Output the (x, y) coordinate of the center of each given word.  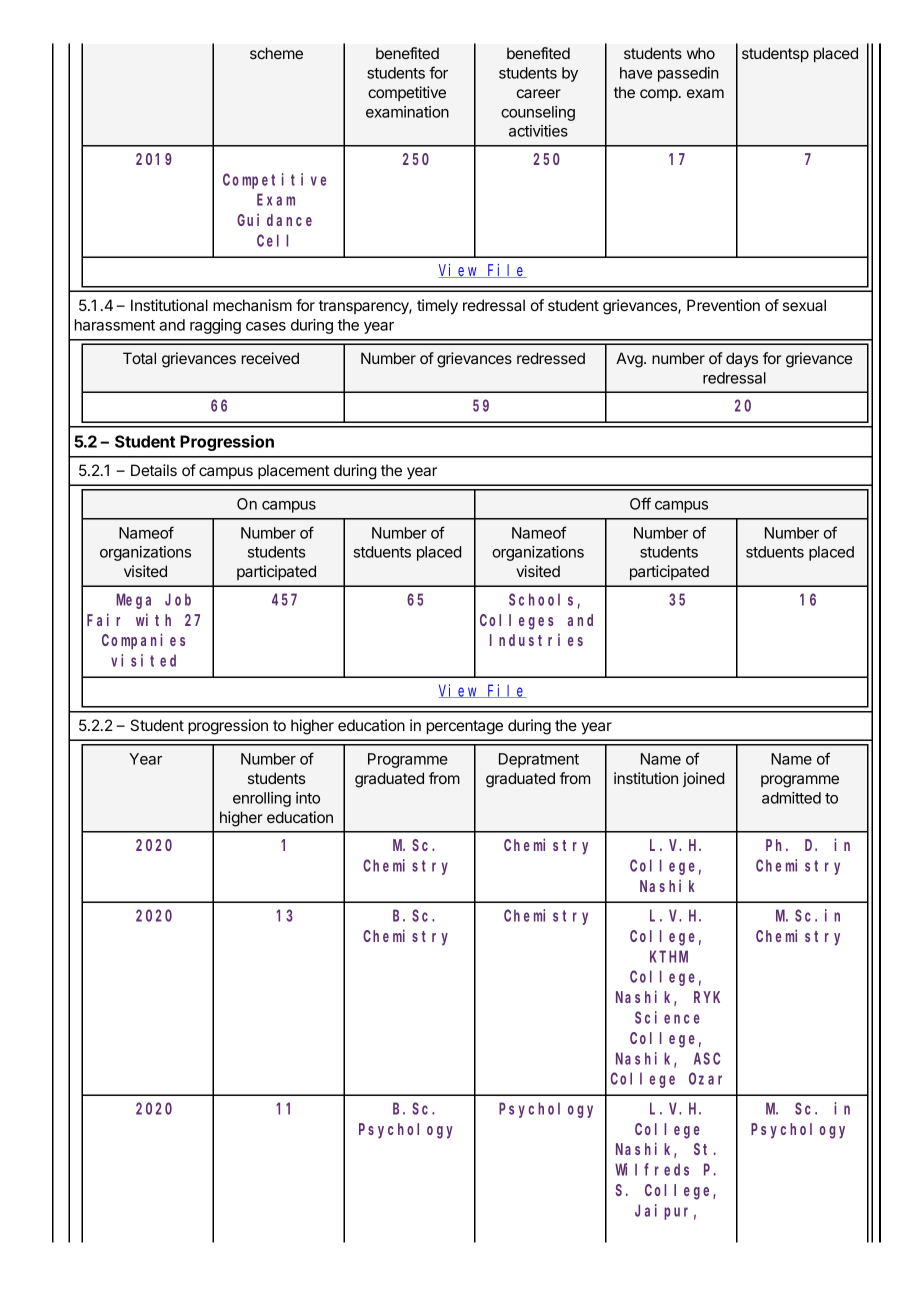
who (701, 53)
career (539, 93)
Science (667, 1017)
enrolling (262, 799)
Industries (536, 640)
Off (640, 503)
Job (178, 599)
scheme (276, 53)
